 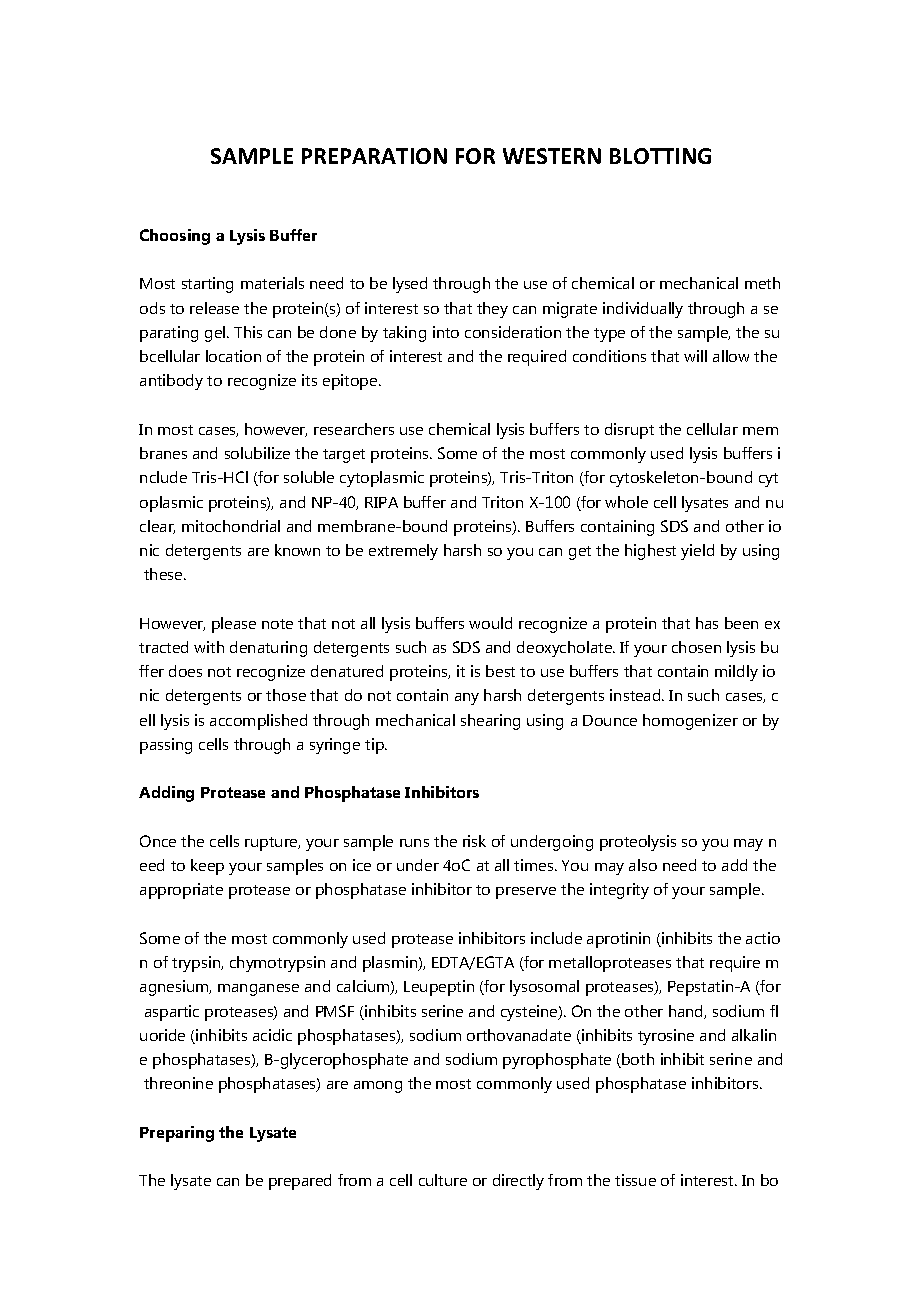 I want to click on also, so click(x=643, y=865).
